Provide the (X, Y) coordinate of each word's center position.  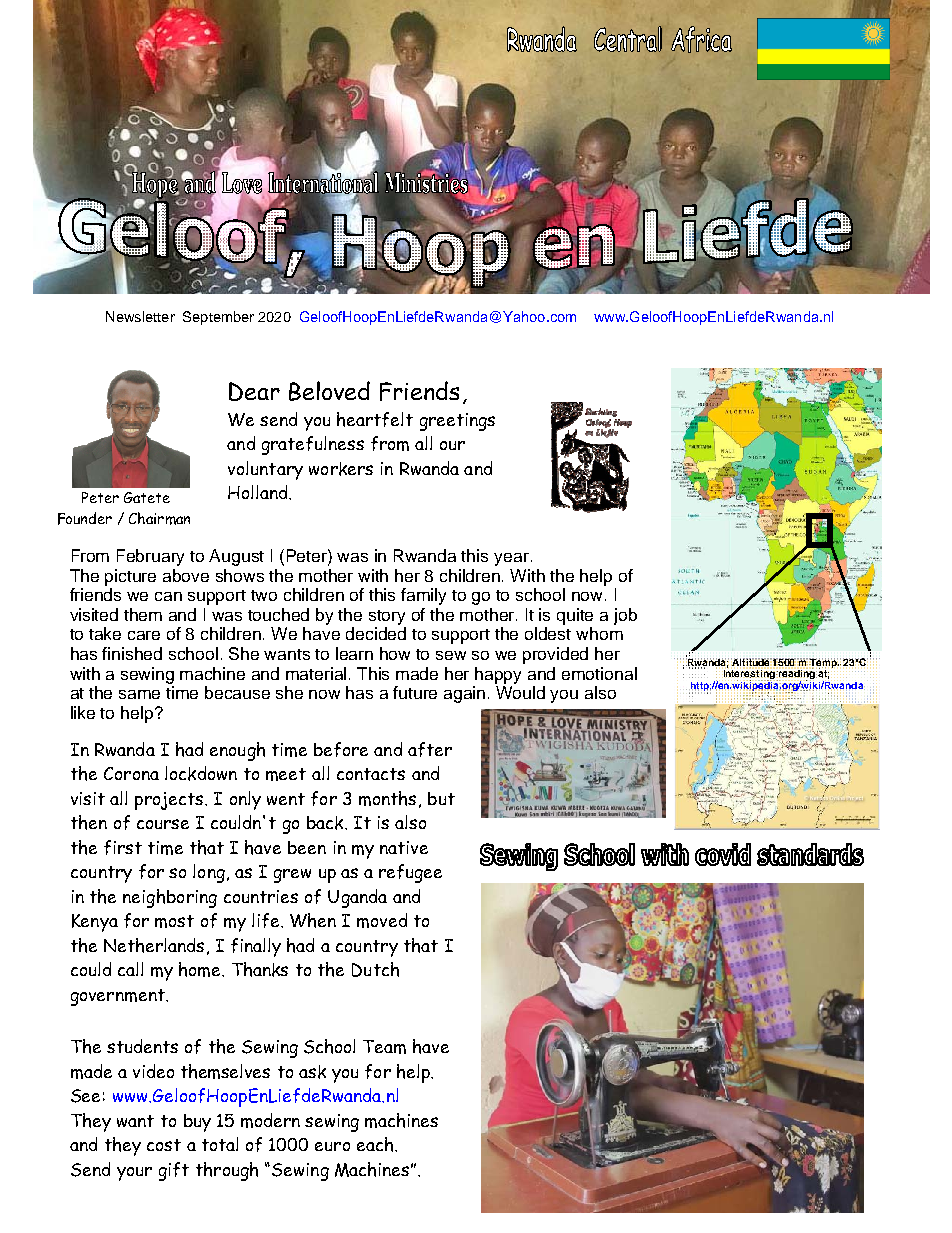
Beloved (329, 391)
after (430, 749)
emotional (599, 673)
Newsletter (140, 316)
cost (164, 1145)
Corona (131, 773)
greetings (457, 422)
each (375, 1144)
